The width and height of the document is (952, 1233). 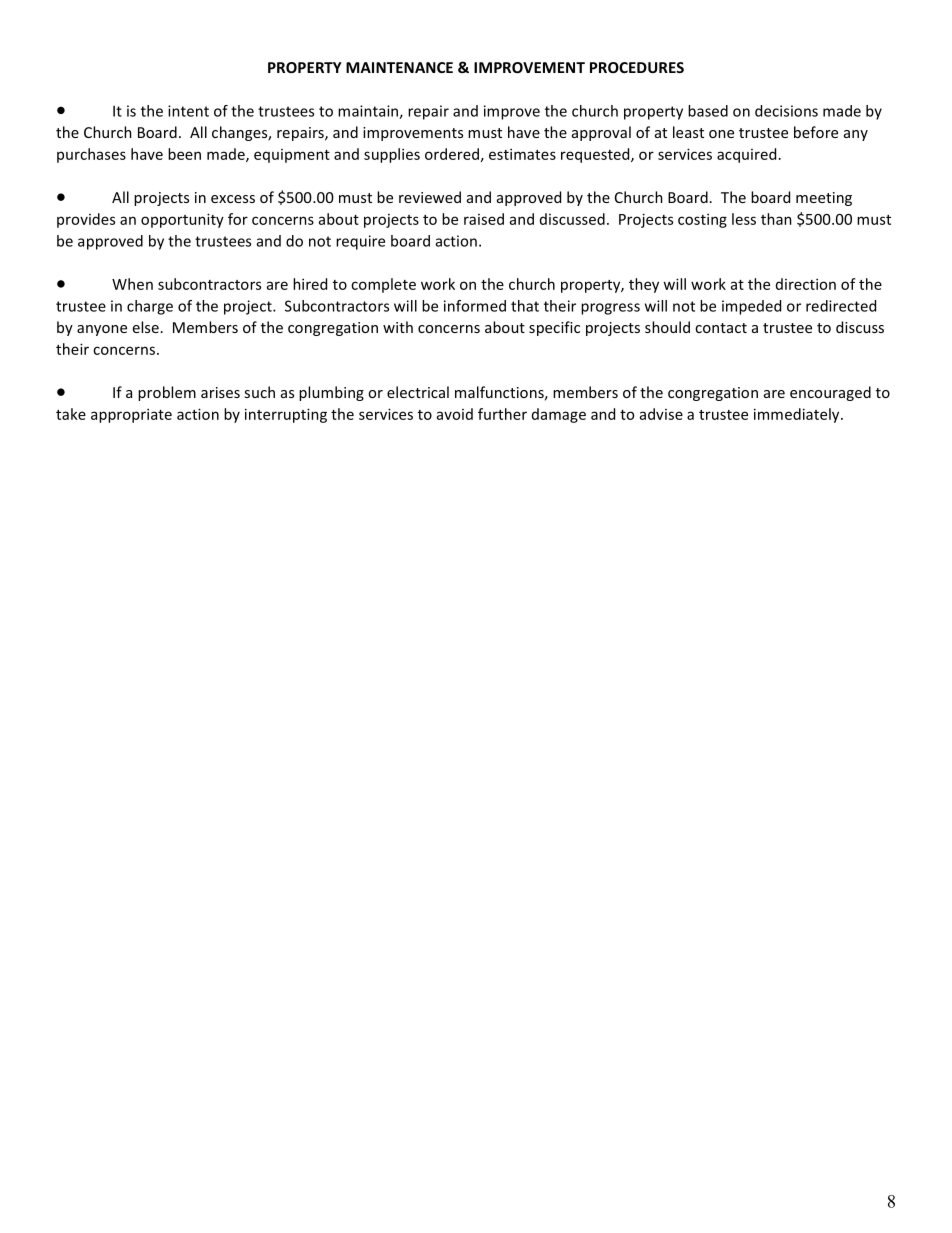 I want to click on PROCEDURES, so click(x=637, y=67).
